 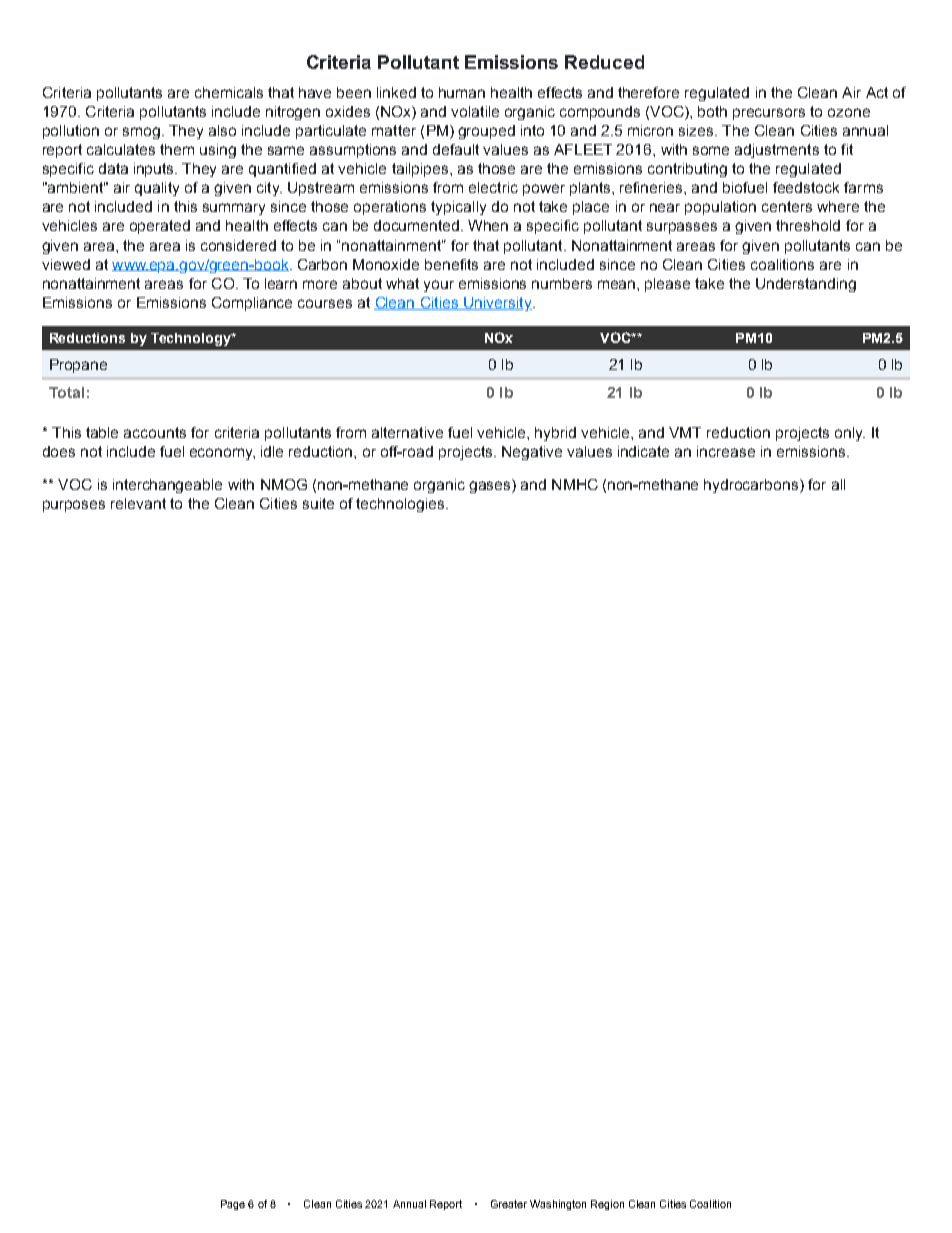 I want to click on Greater, so click(x=509, y=1204).
